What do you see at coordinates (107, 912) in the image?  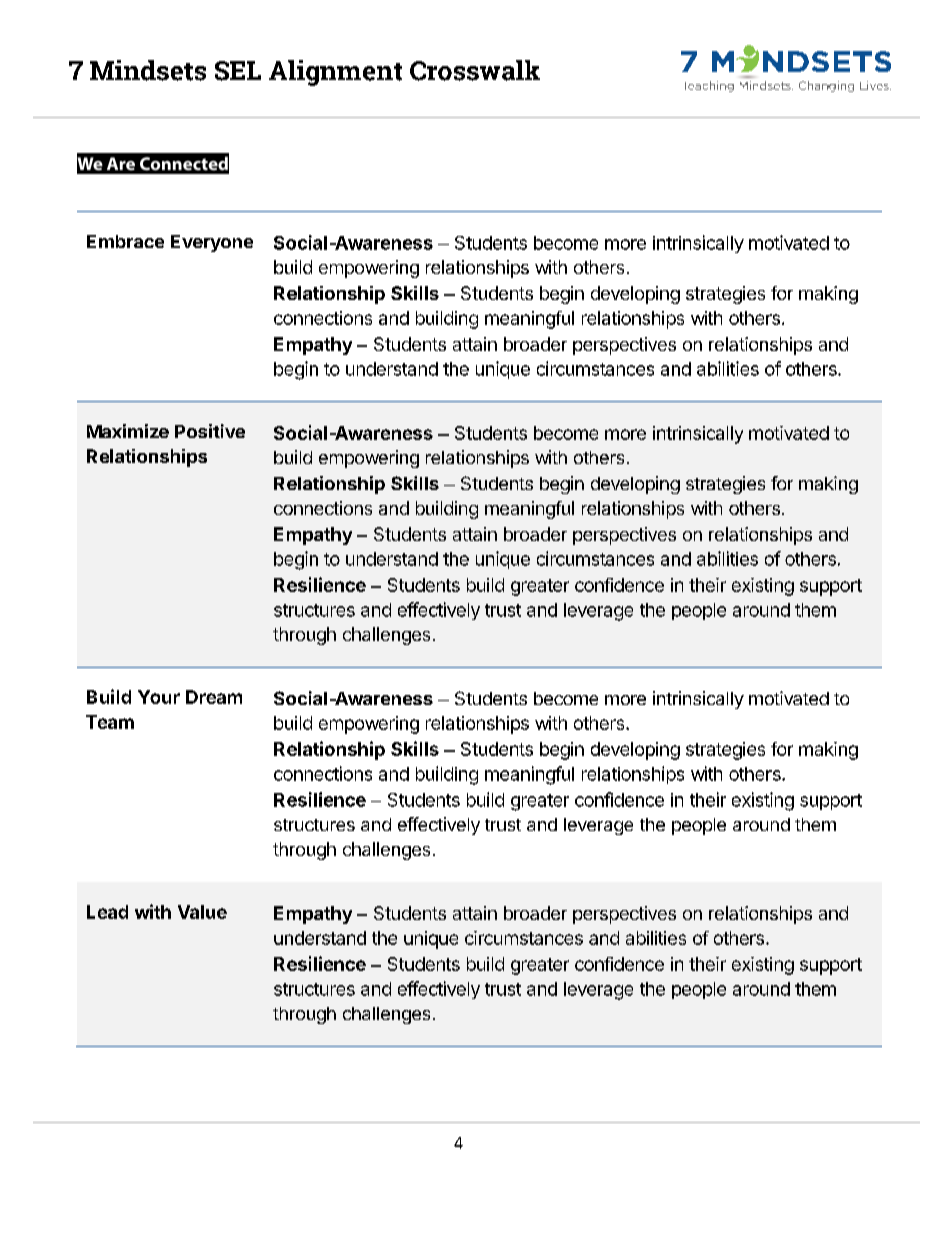 I see `Lead` at bounding box center [107, 912].
